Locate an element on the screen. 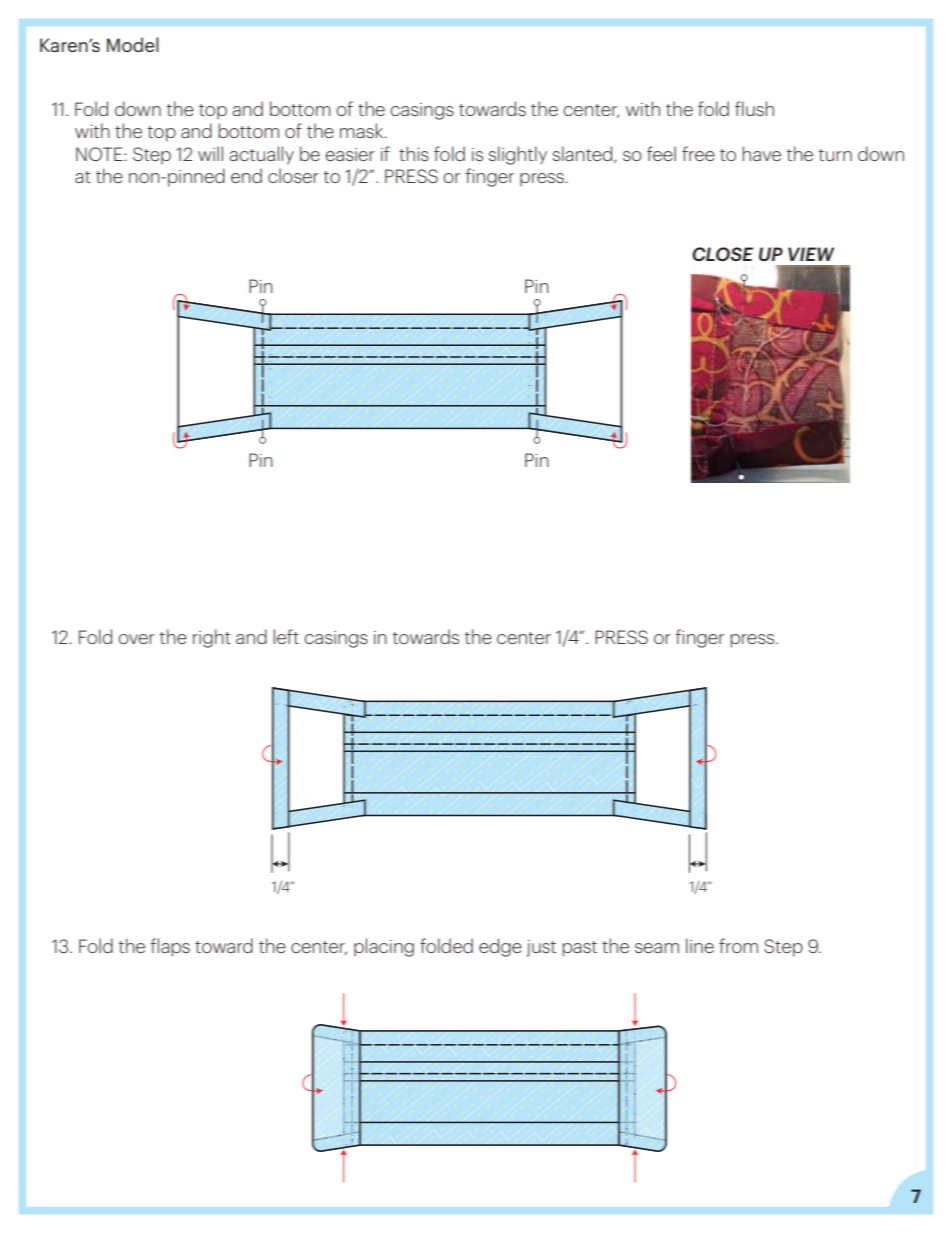 This screenshot has width=952, height=1233. mask is located at coordinates (363, 130).
